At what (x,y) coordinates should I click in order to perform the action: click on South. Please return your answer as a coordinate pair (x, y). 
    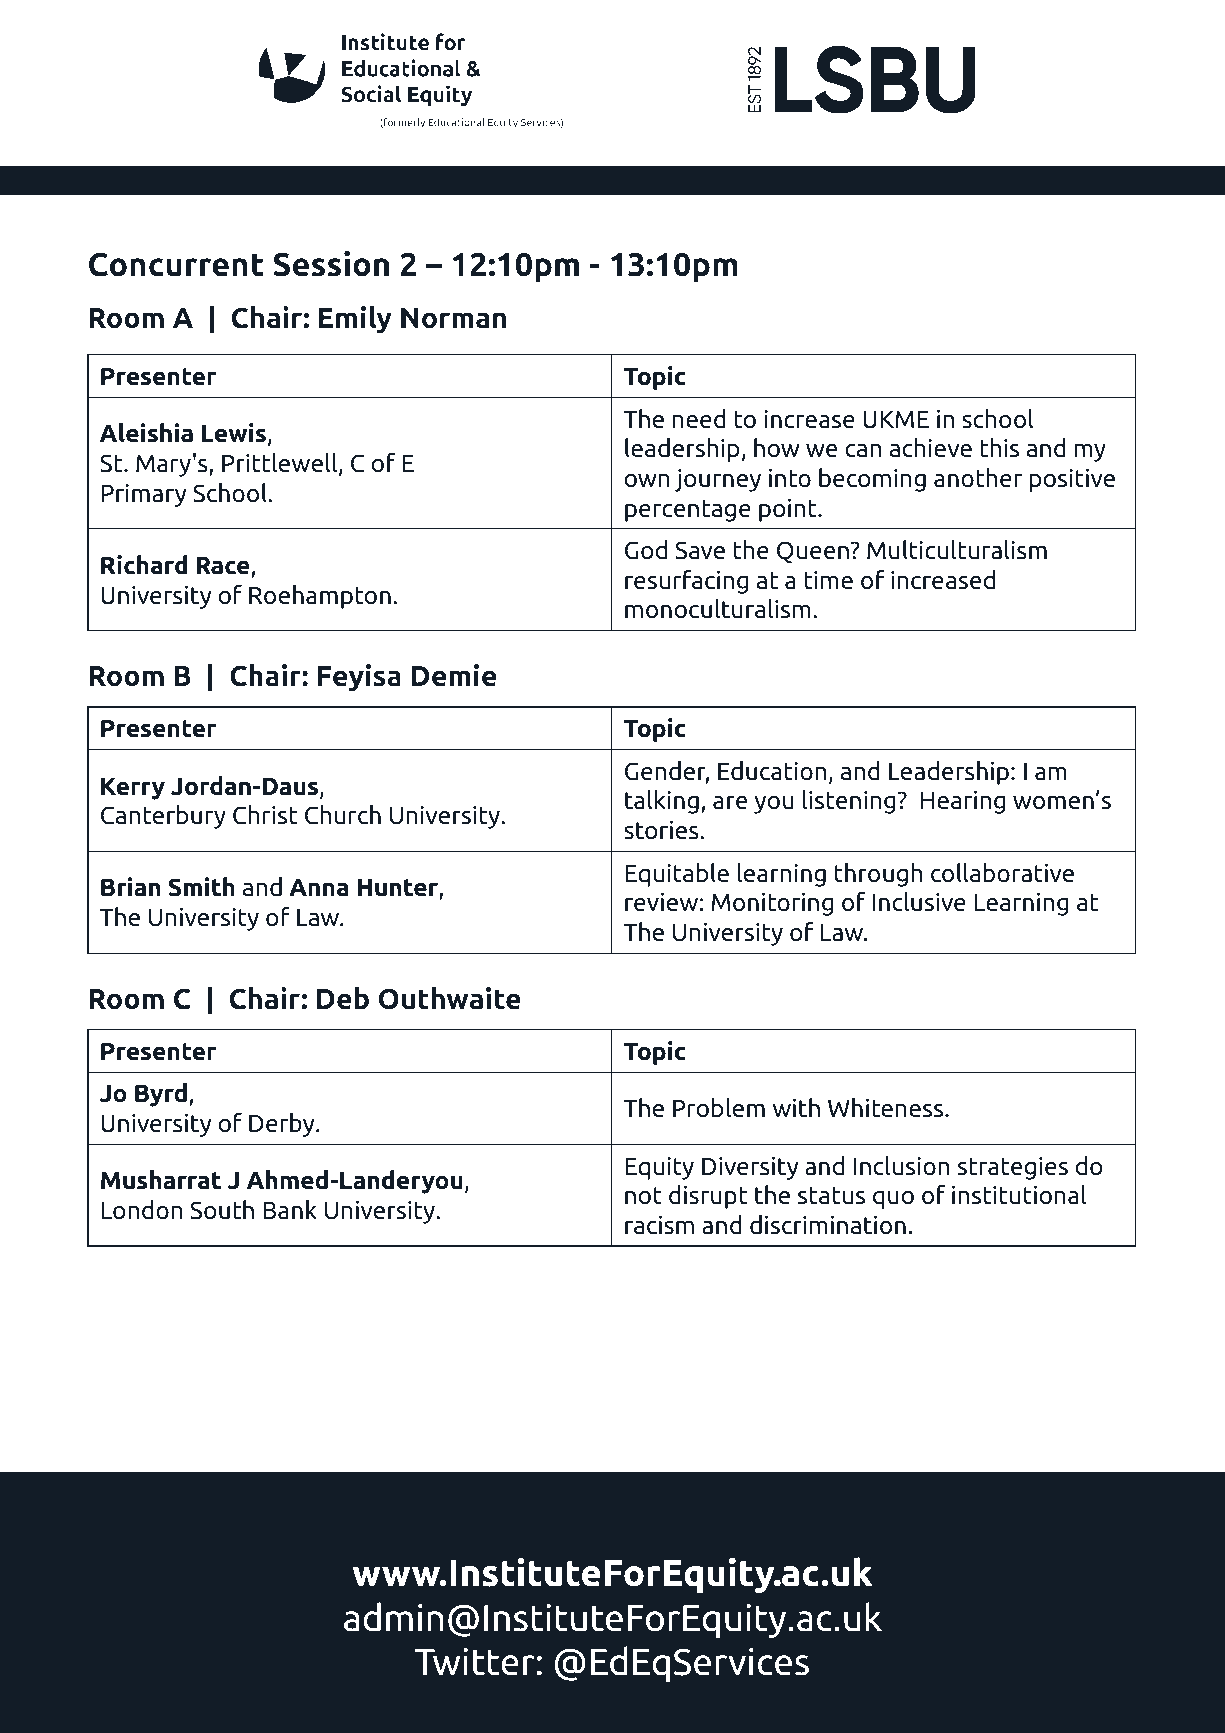
    Looking at the image, I should click on (222, 1210).
